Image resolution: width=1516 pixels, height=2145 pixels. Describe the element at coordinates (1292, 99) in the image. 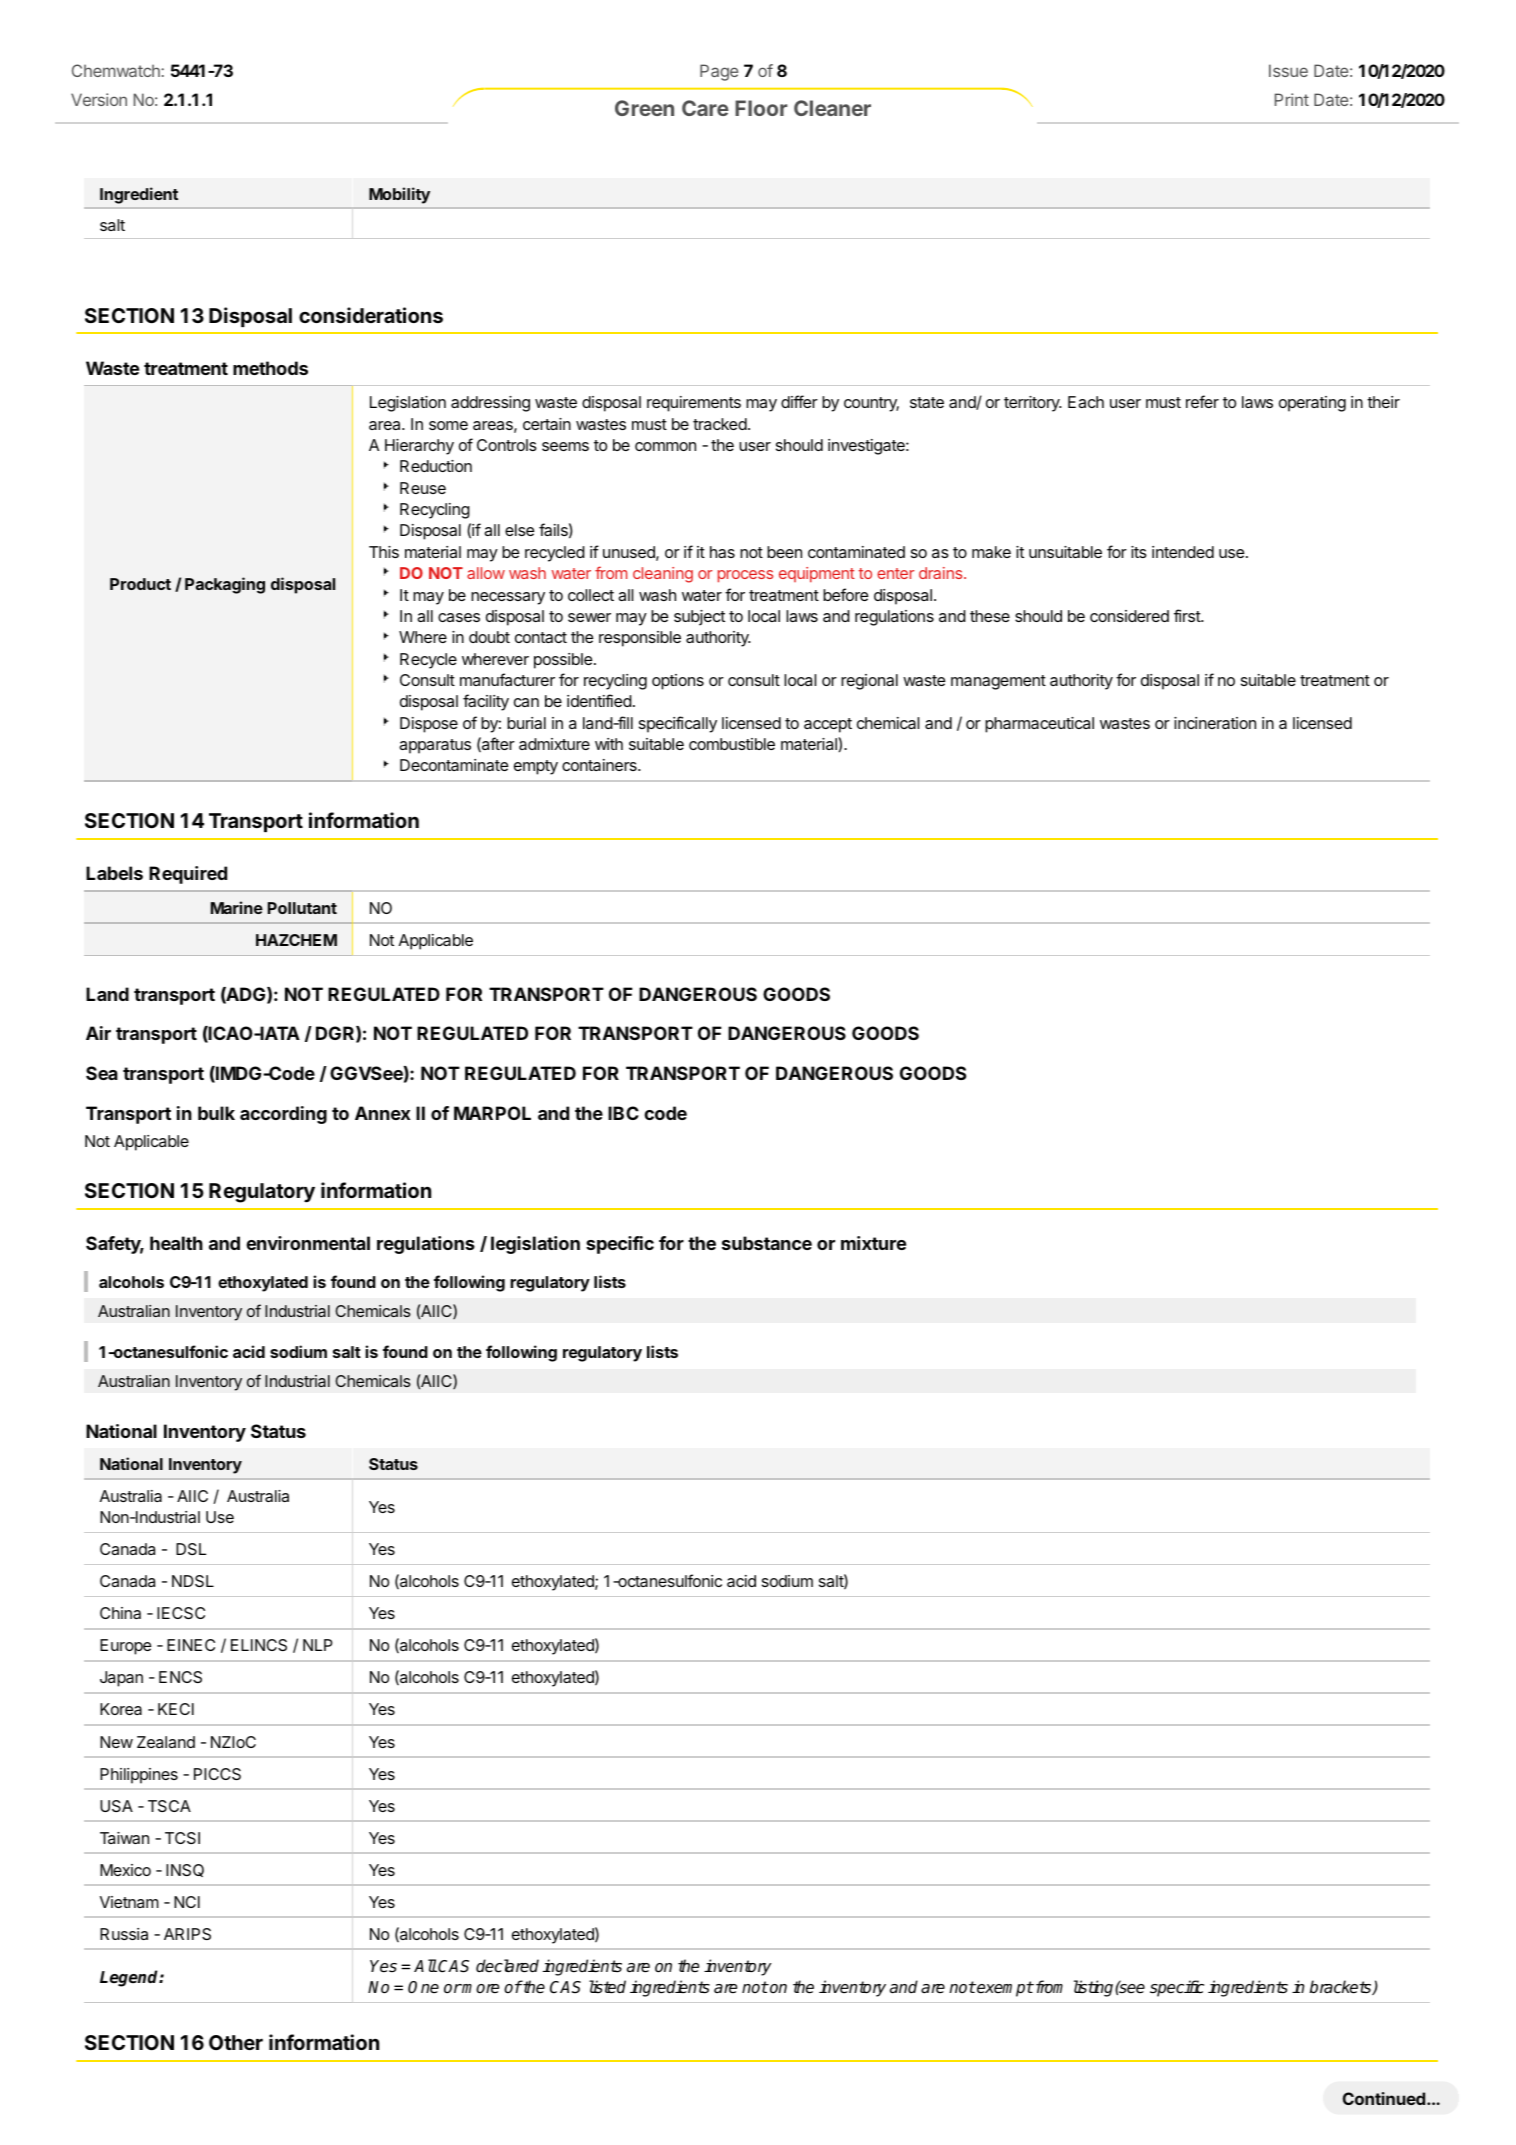

I see `Print` at that location.
